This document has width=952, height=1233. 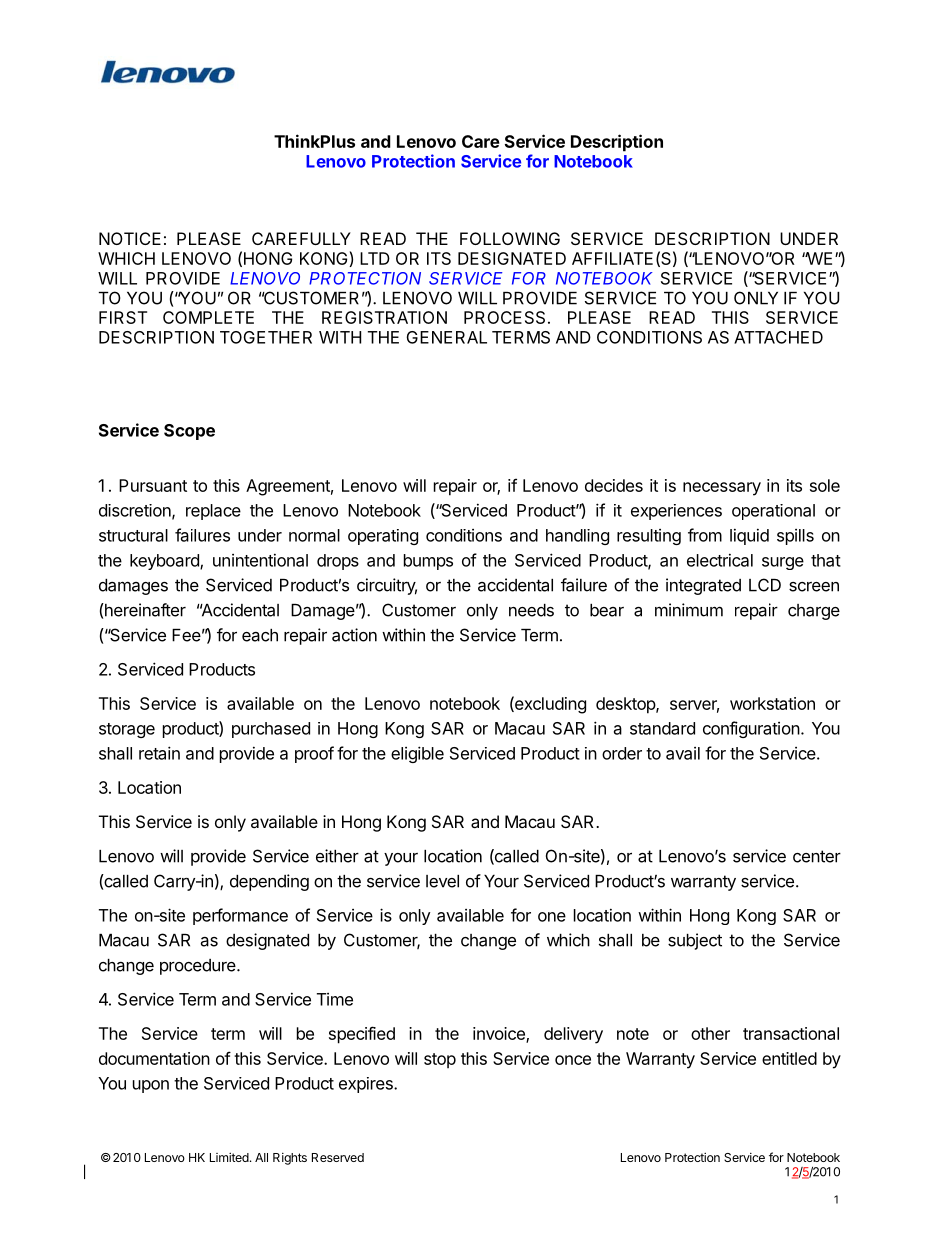 What do you see at coordinates (765, 585) in the document?
I see `LCD` at bounding box center [765, 585].
